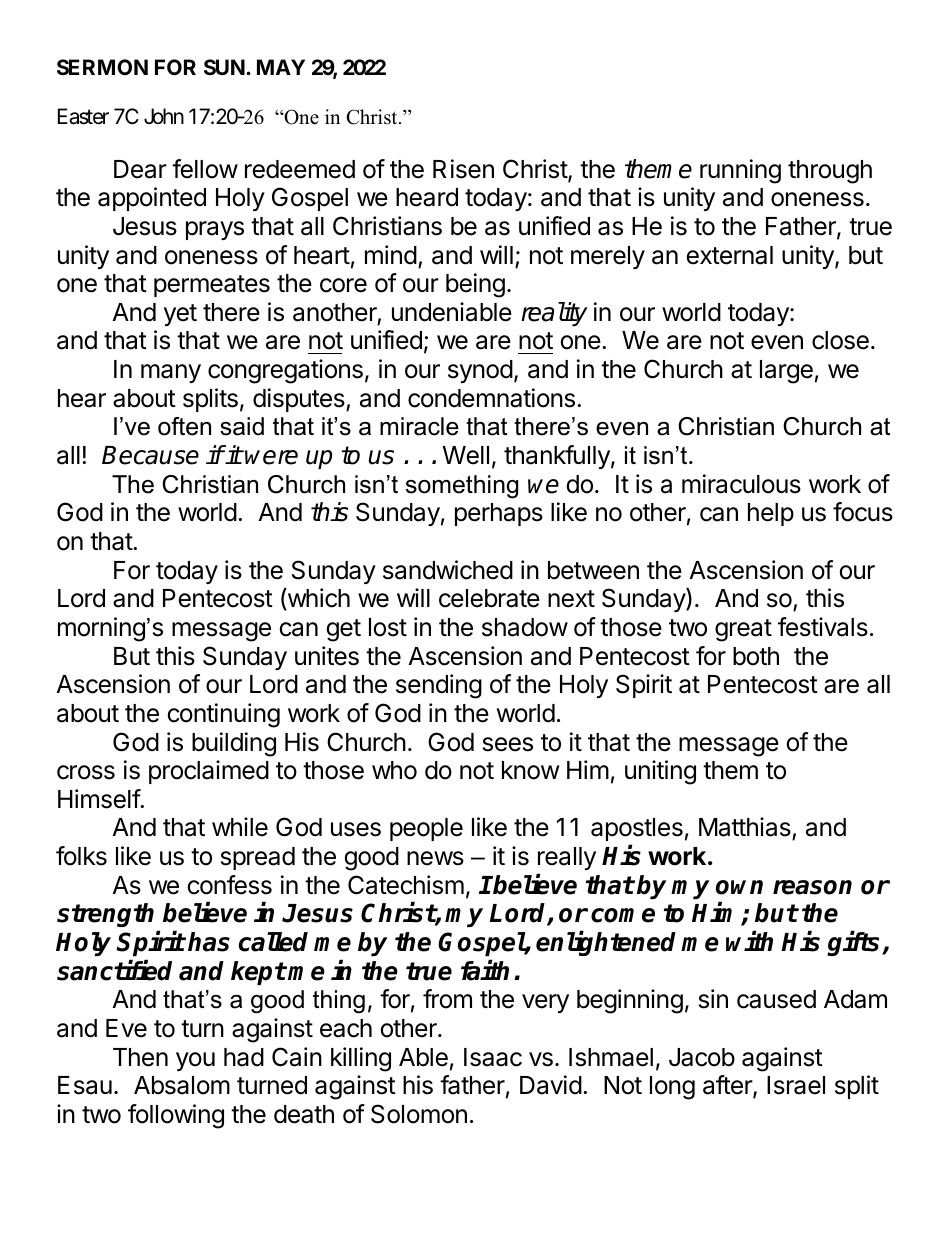 This image has width=952, height=1233. What do you see at coordinates (489, 598) in the image?
I see `celebrate` at bounding box center [489, 598].
